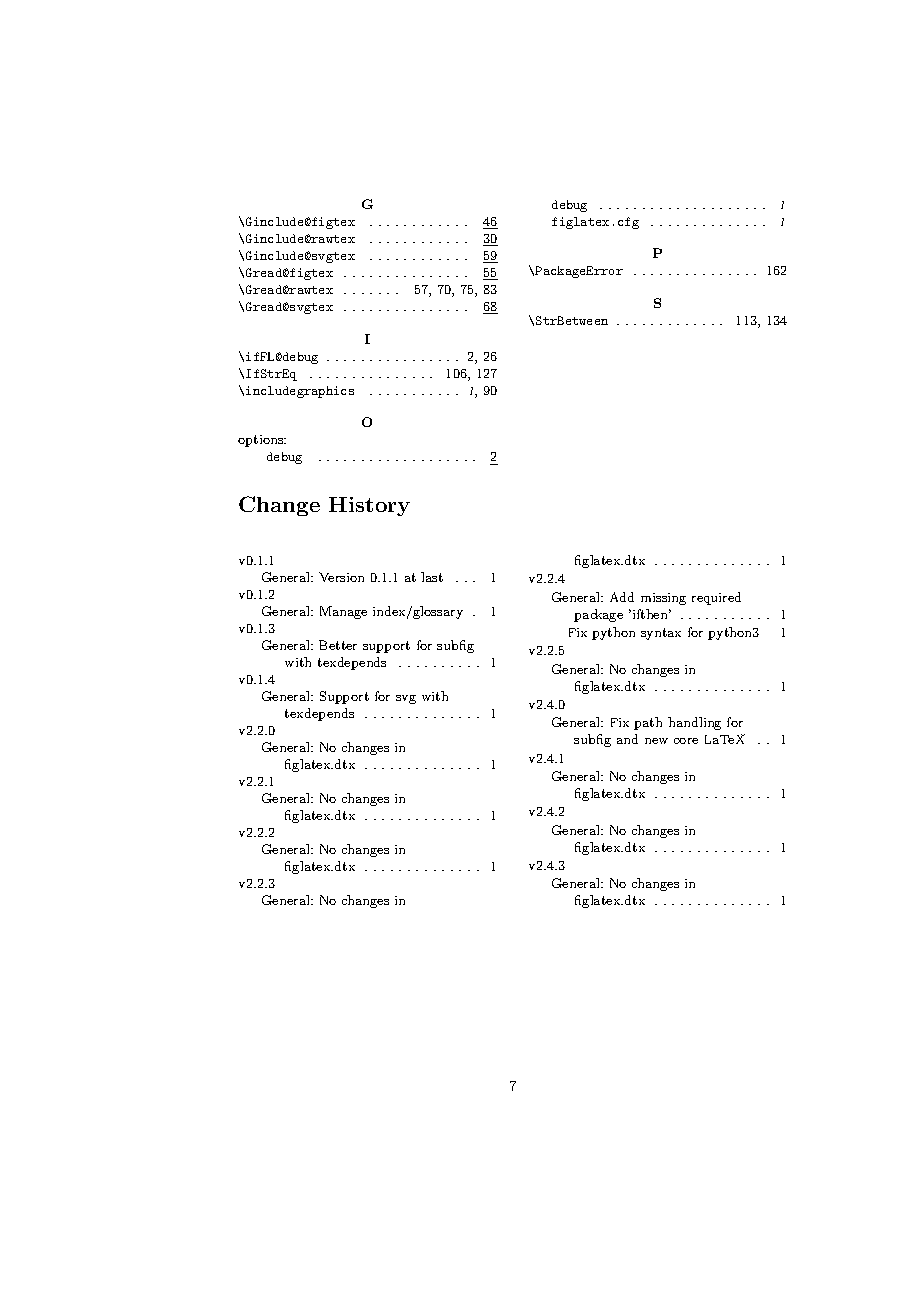 This document has width=924, height=1308. What do you see at coordinates (369, 506) in the document?
I see `History` at bounding box center [369, 506].
